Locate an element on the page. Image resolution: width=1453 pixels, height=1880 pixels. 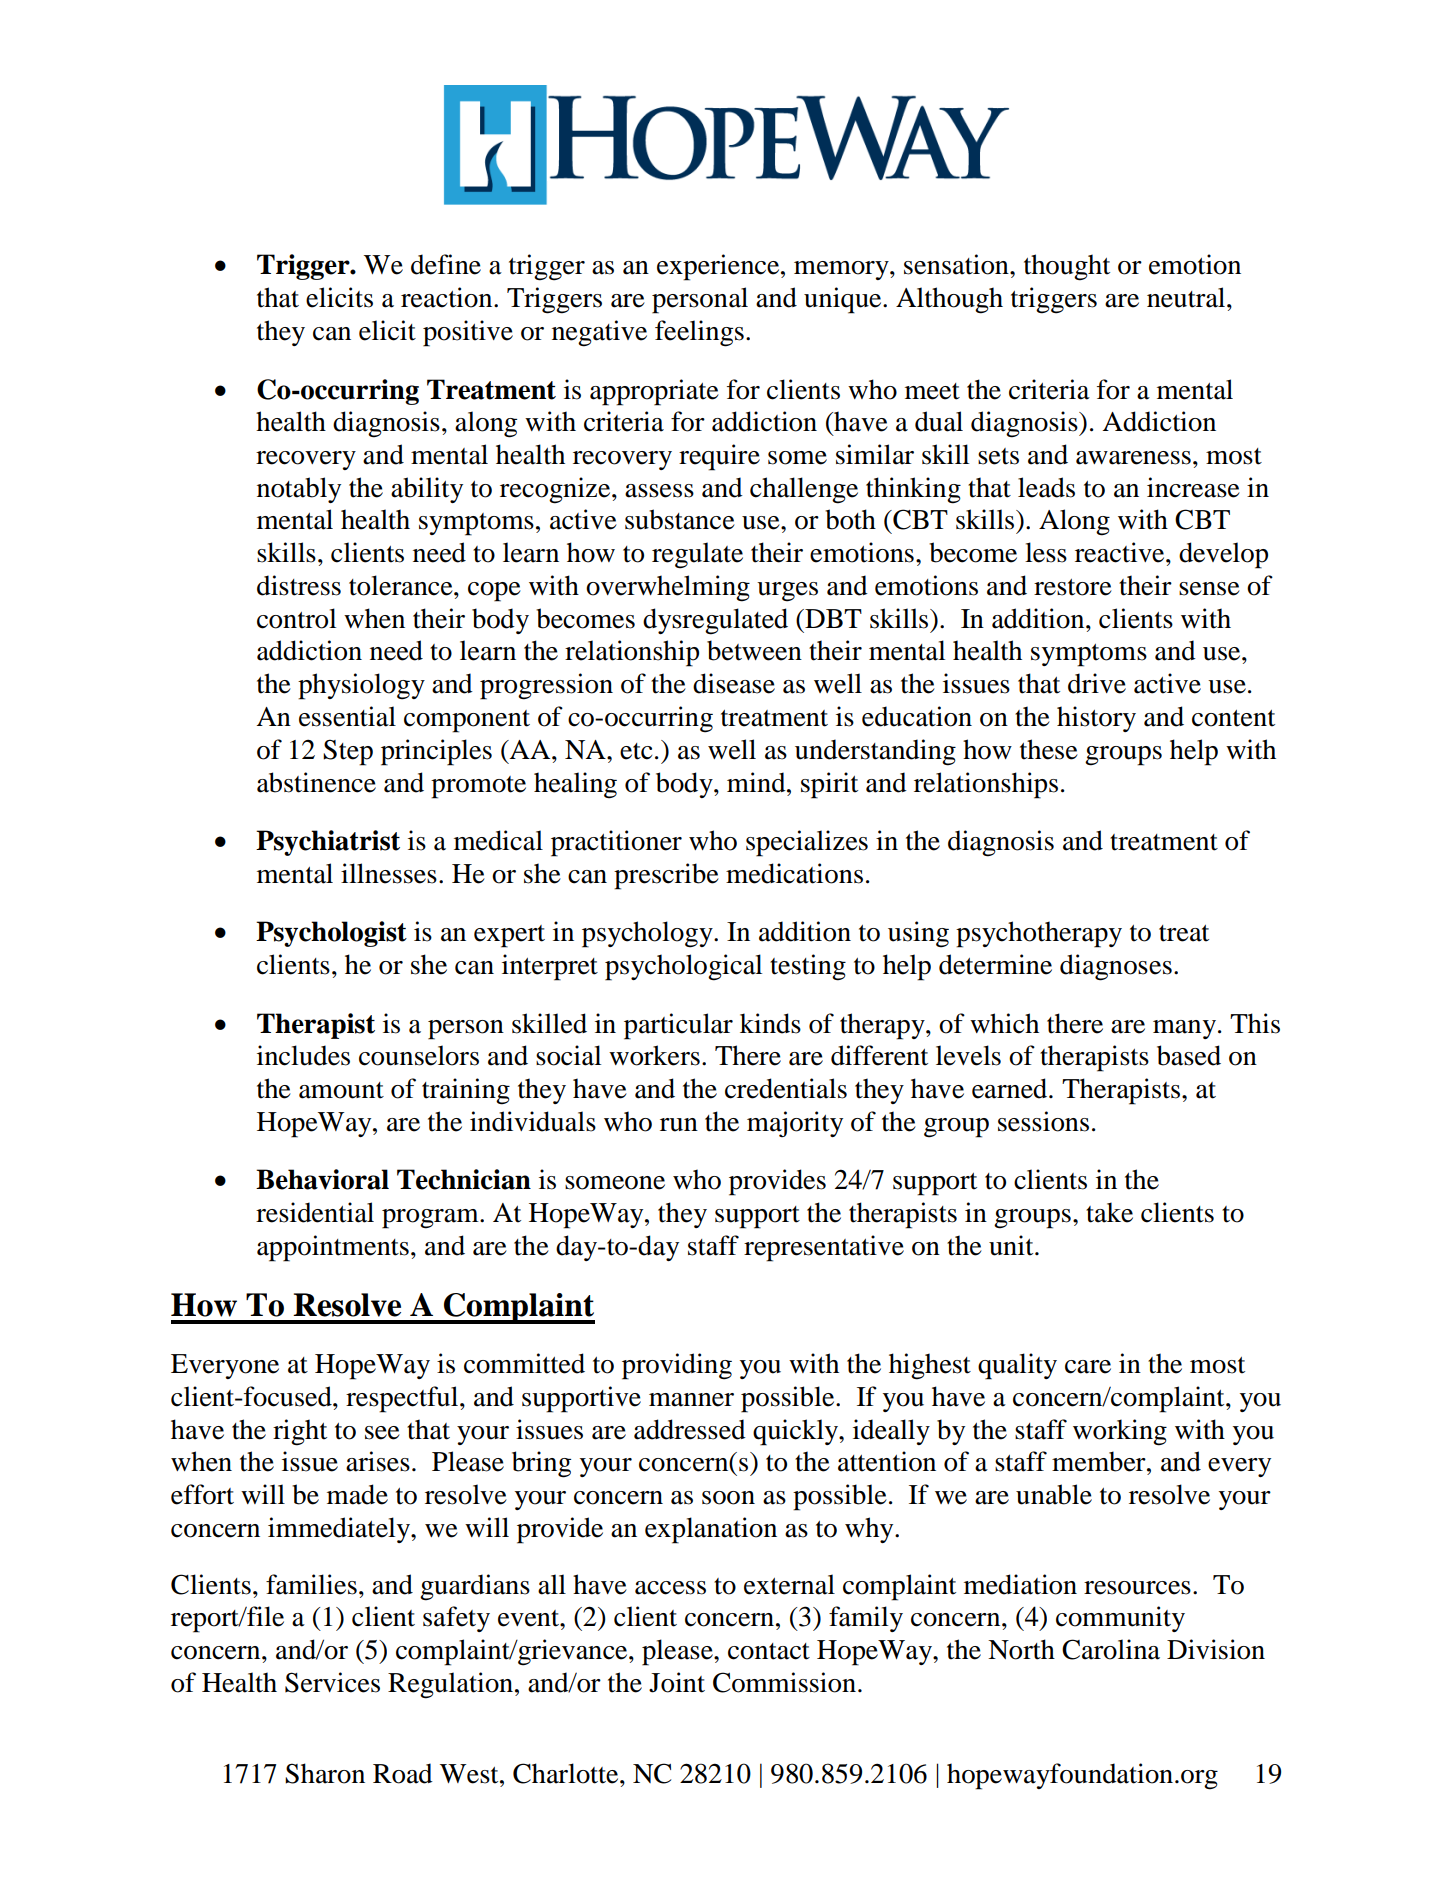
reaction is located at coordinates (448, 297).
